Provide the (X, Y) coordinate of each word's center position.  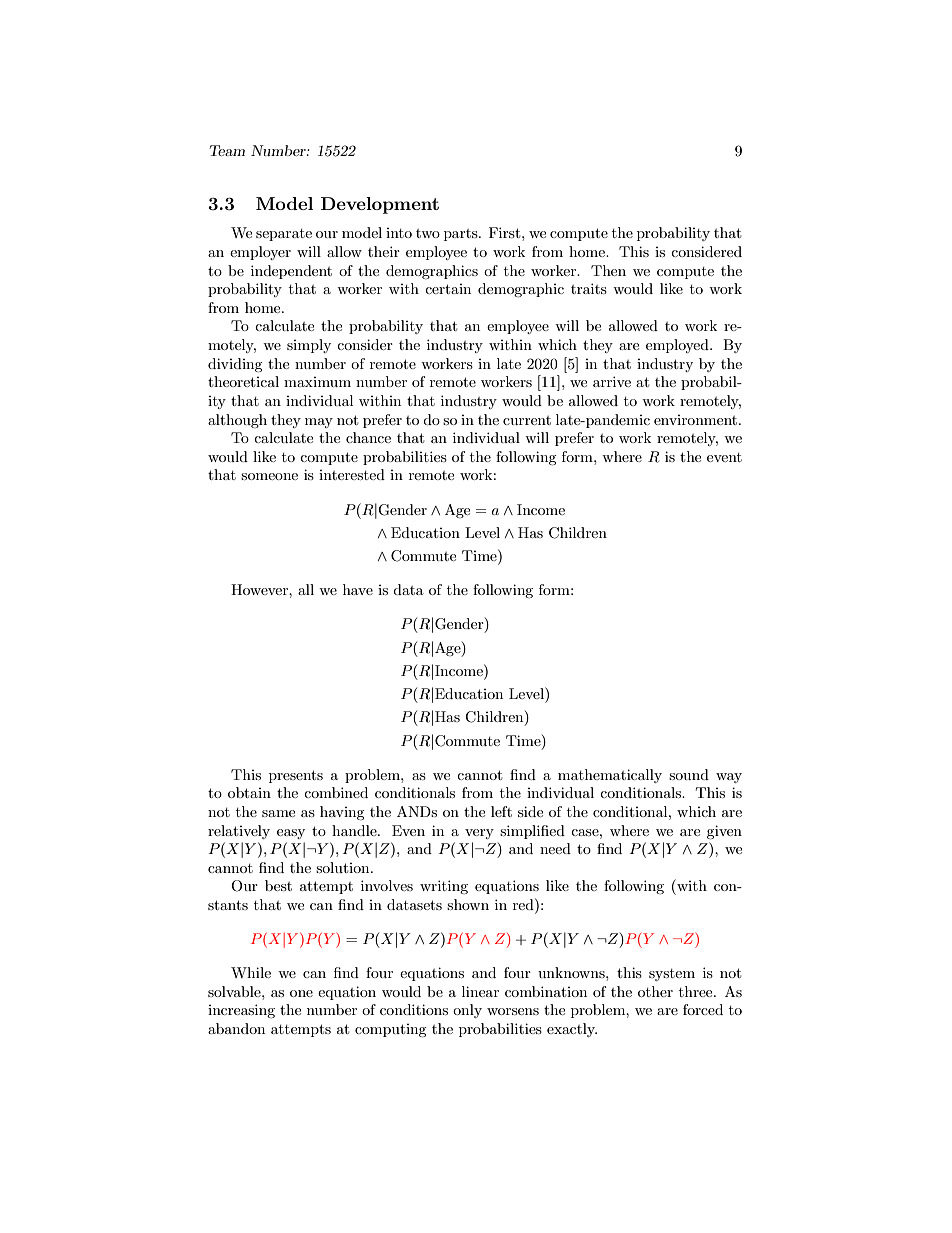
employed (678, 346)
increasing (241, 1011)
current (527, 420)
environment (697, 420)
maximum (317, 382)
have (358, 589)
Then (608, 270)
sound (689, 774)
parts (462, 235)
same (278, 813)
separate (284, 235)
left (501, 811)
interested (352, 474)
